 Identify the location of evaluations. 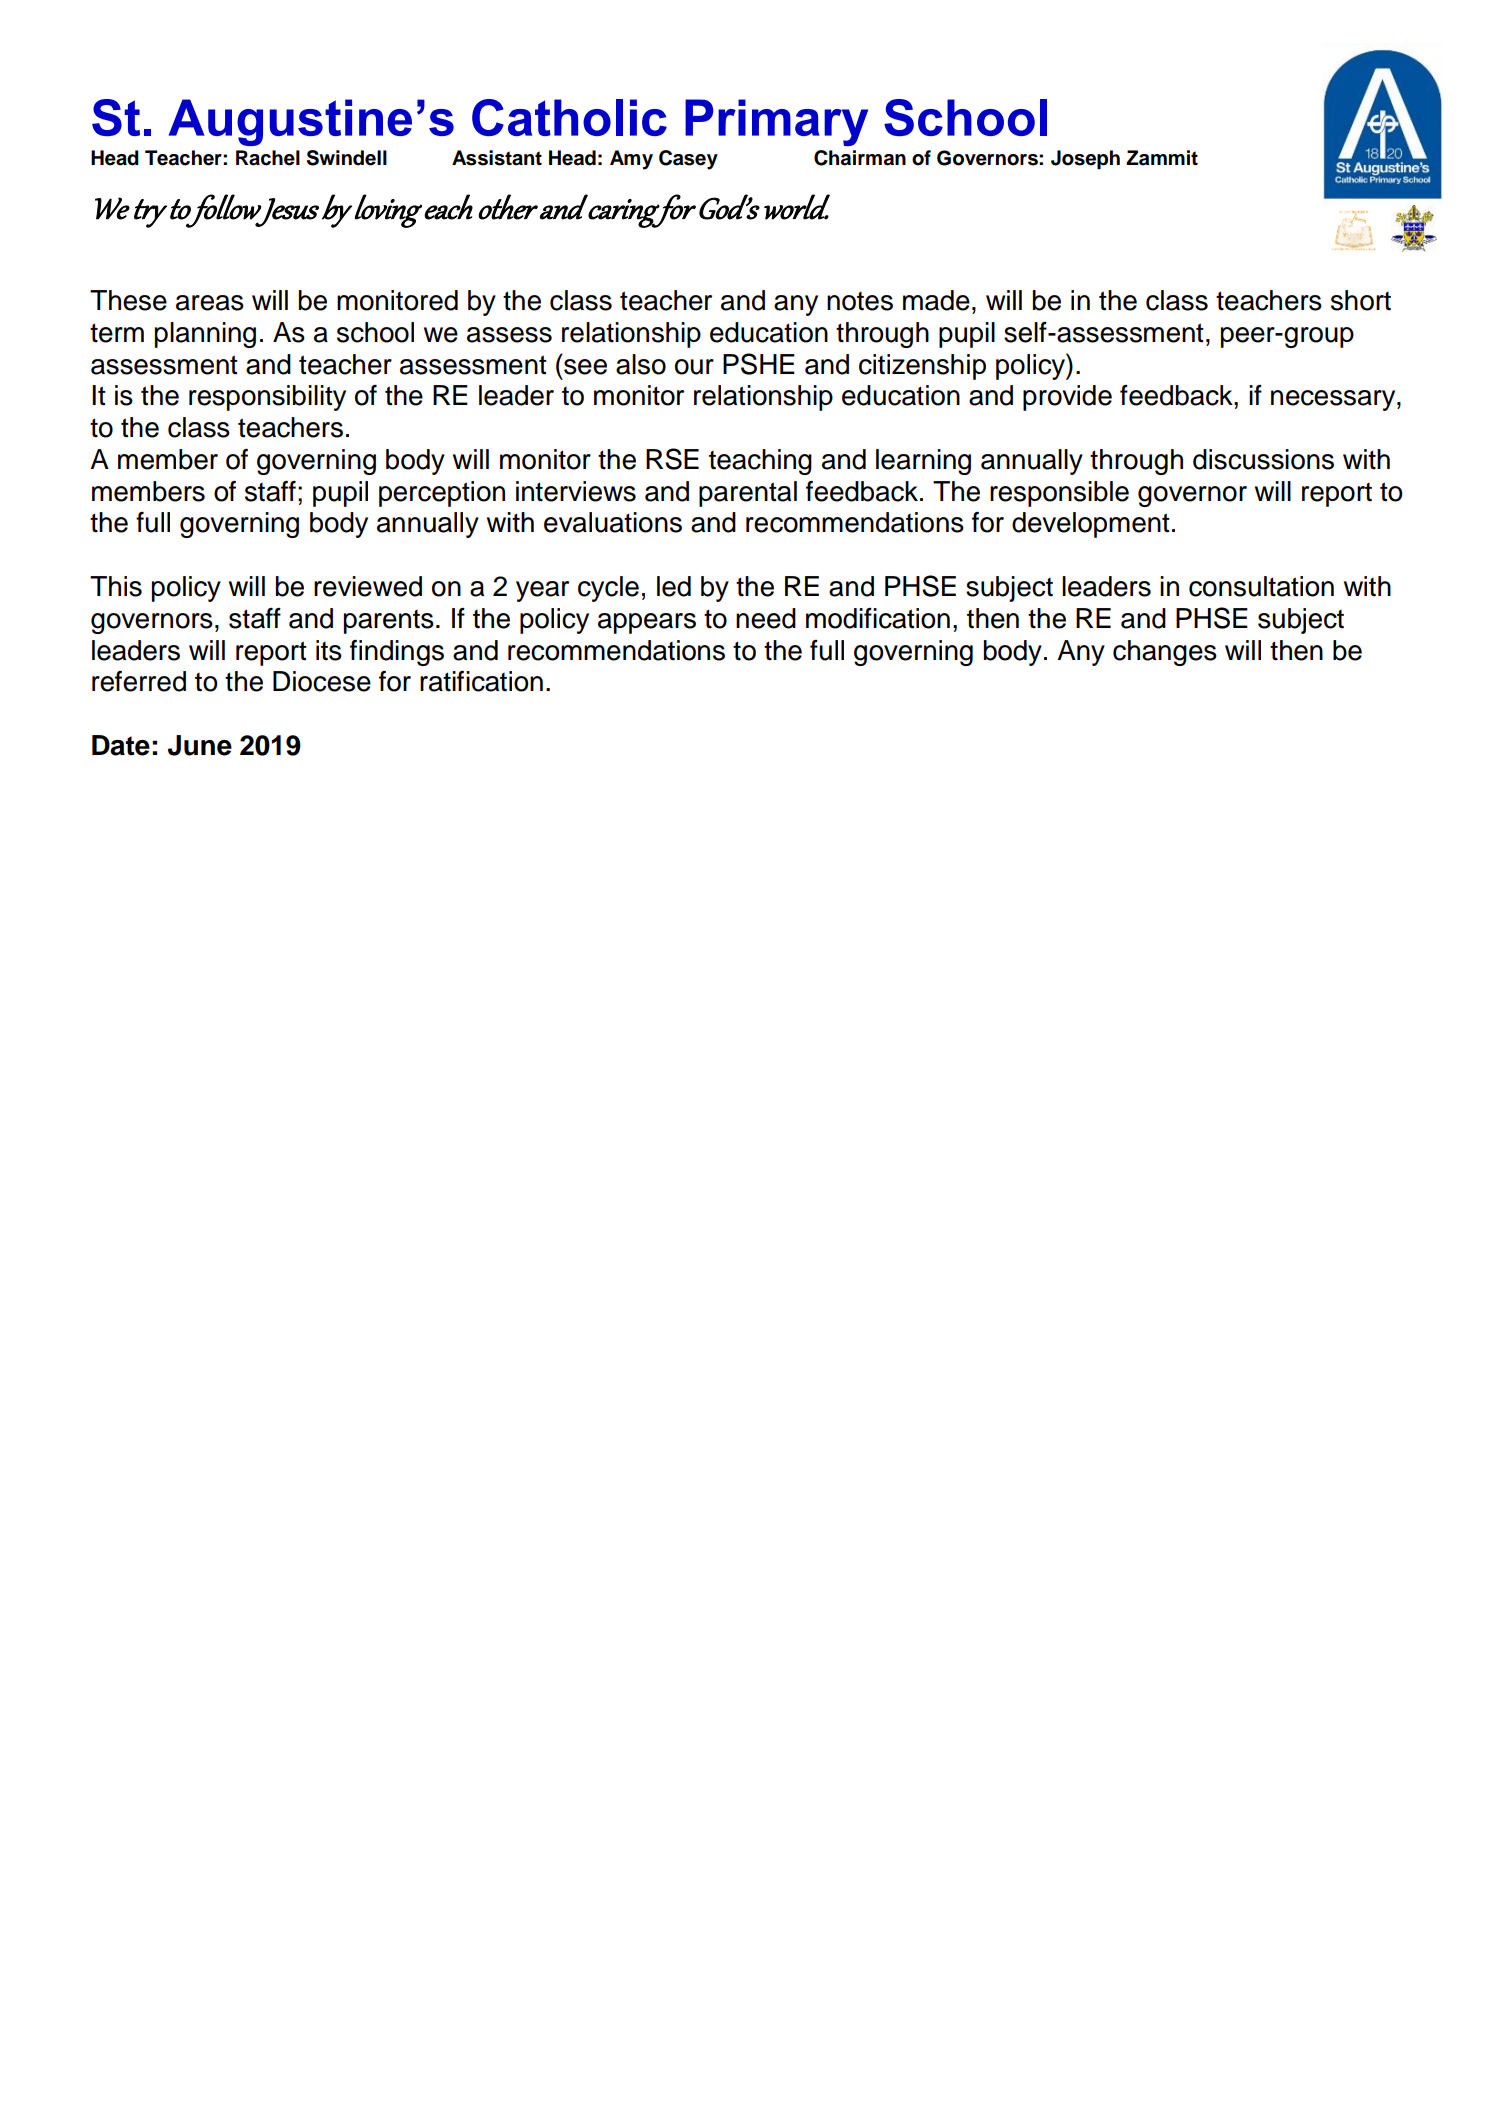
(613, 522).
